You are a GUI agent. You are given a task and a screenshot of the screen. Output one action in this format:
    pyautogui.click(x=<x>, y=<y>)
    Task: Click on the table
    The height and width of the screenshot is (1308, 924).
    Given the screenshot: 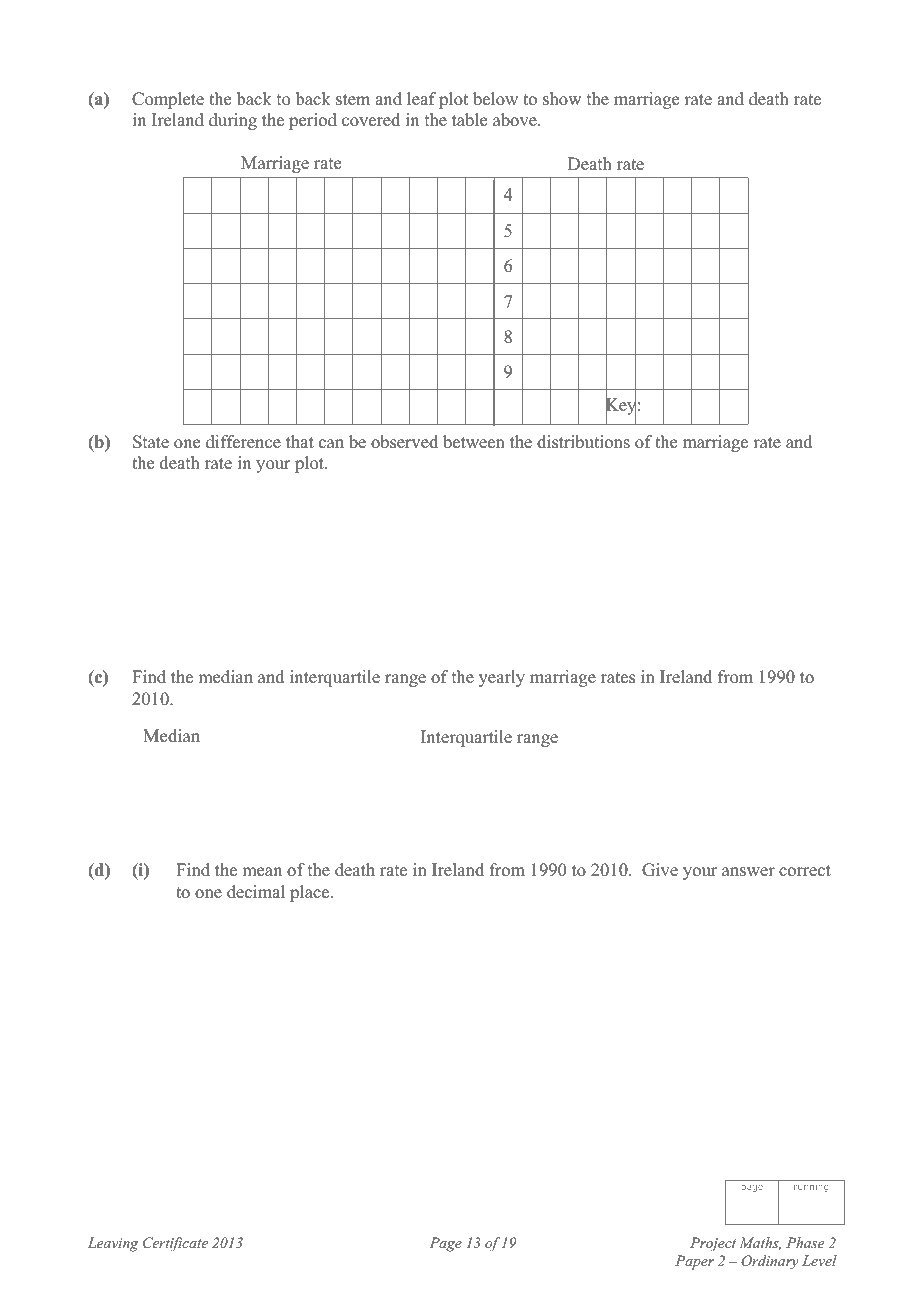 What is the action you would take?
    pyautogui.click(x=469, y=120)
